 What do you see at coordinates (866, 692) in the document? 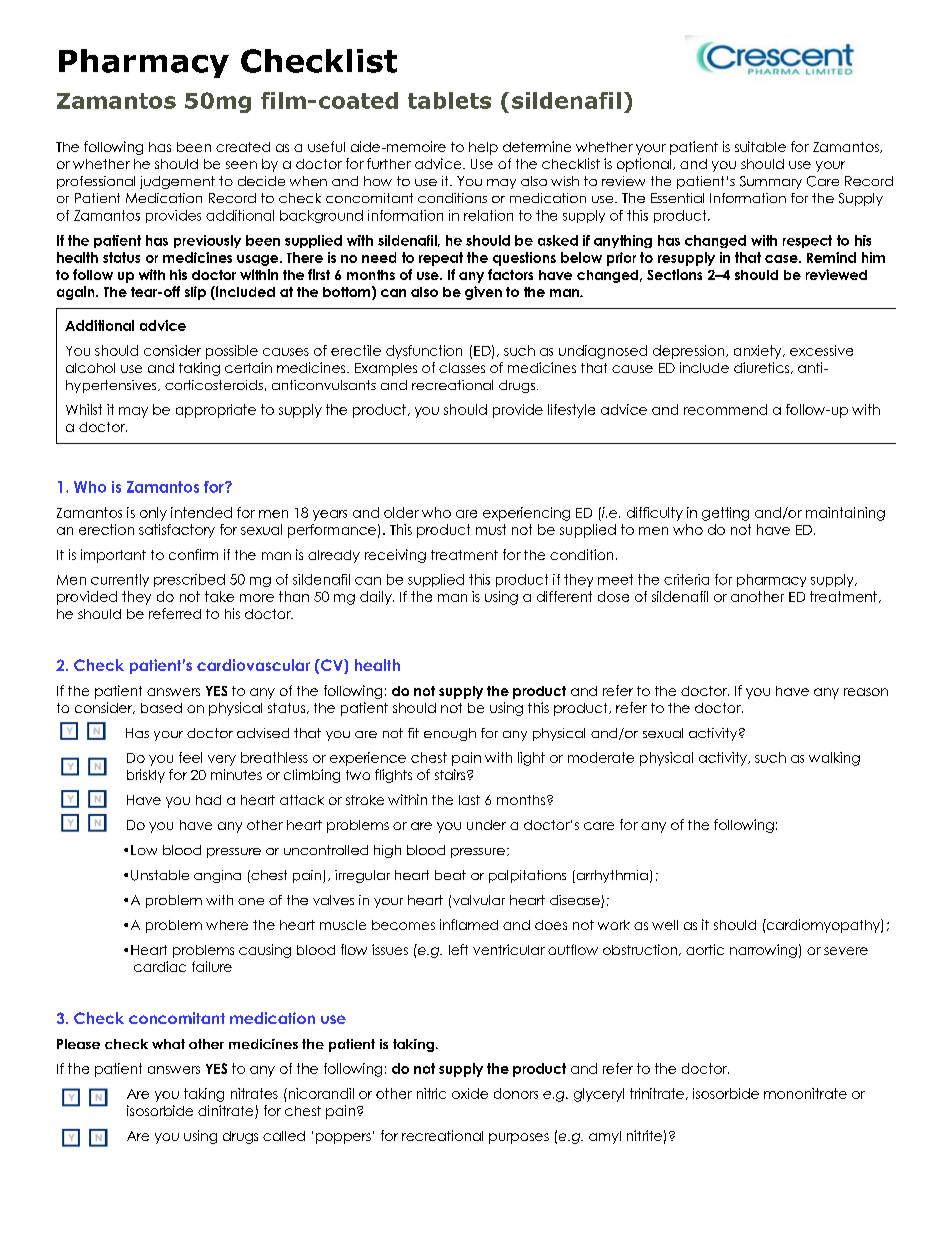
I see `reason` at bounding box center [866, 692].
